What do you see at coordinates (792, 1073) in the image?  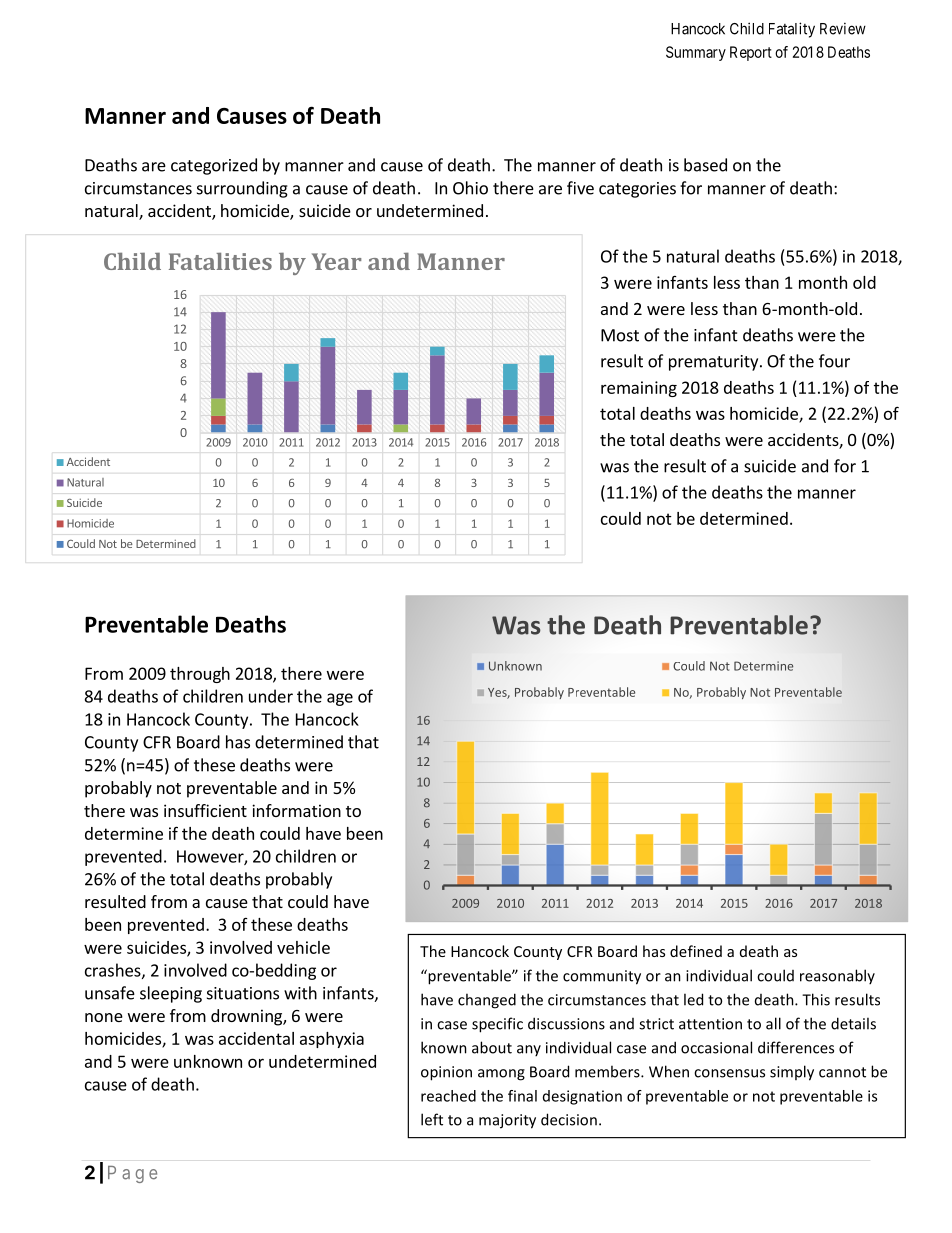 I see `simply` at bounding box center [792, 1073].
